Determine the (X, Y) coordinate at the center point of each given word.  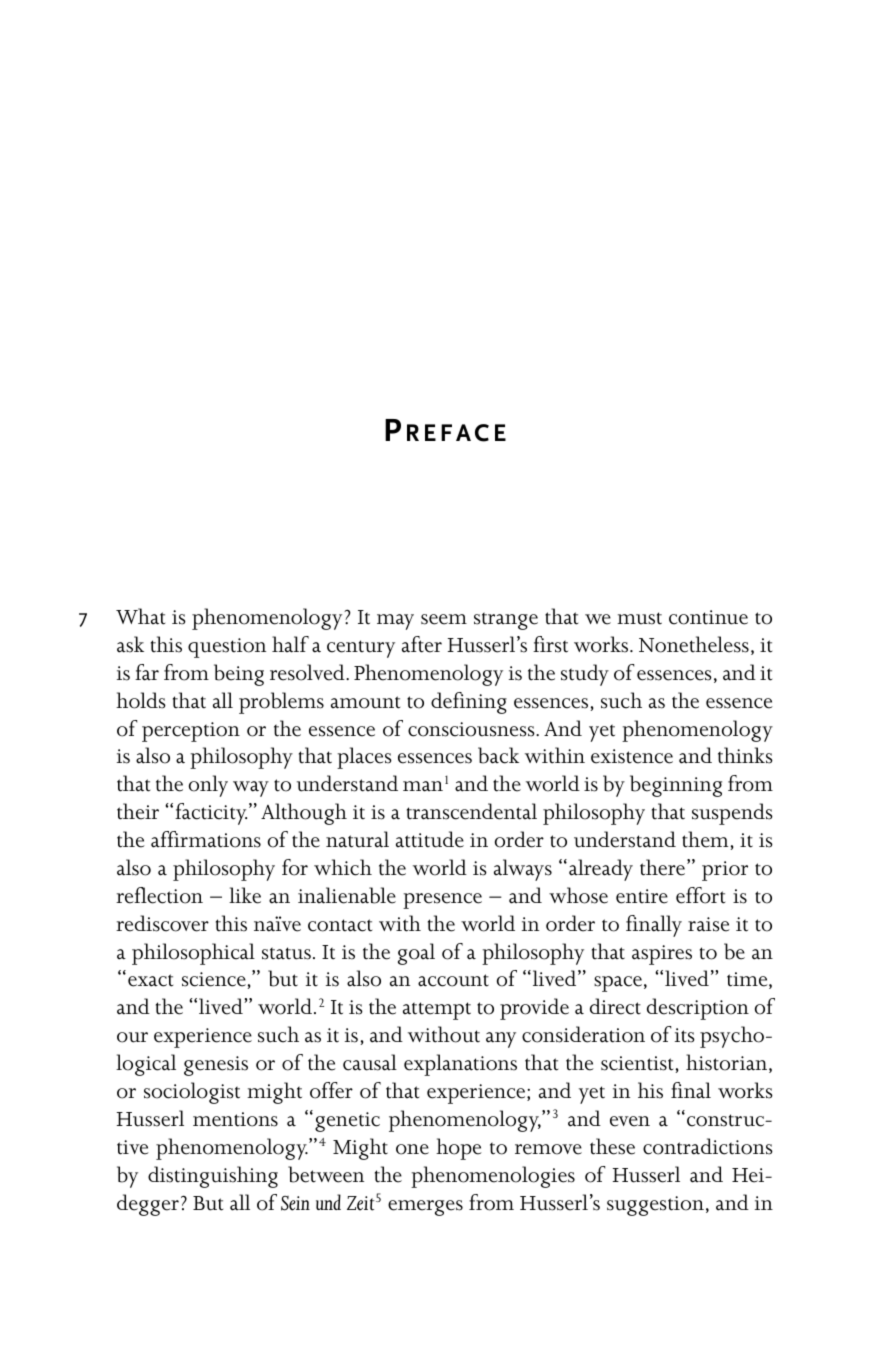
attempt (437, 1011)
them (705, 839)
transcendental (472, 811)
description (698, 1009)
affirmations (206, 839)
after (422, 644)
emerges (425, 1208)
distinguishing (213, 1177)
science (214, 979)
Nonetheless (694, 644)
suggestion (655, 1206)
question (227, 648)
